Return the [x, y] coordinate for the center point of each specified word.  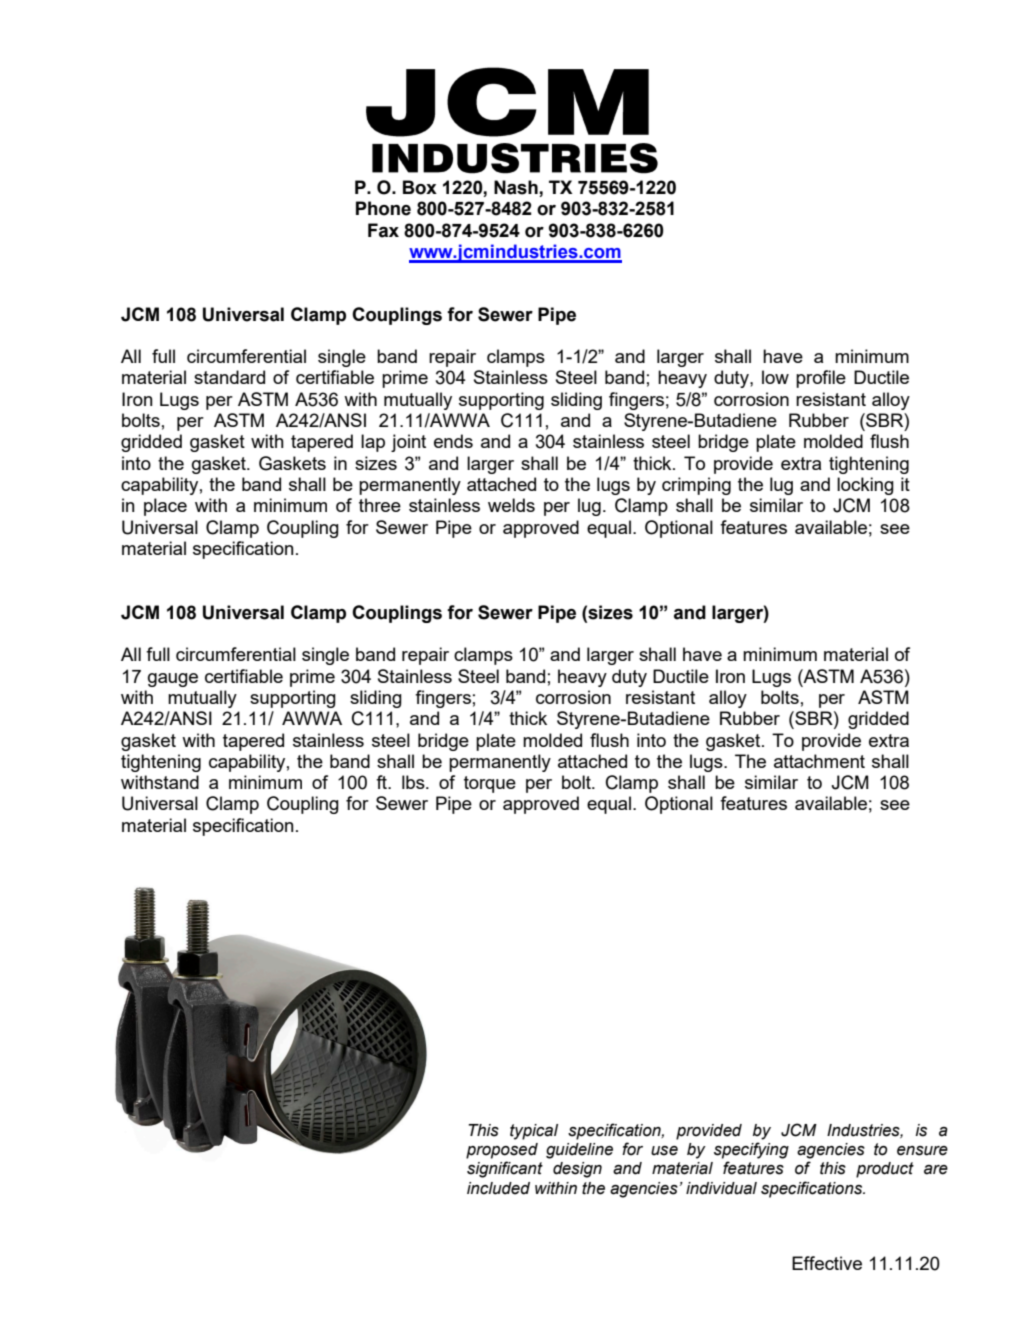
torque [490, 784]
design [577, 1170]
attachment [819, 761]
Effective [827, 1263]
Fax [383, 230]
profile [821, 379]
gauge [173, 680]
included [498, 1188]
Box [420, 187]
